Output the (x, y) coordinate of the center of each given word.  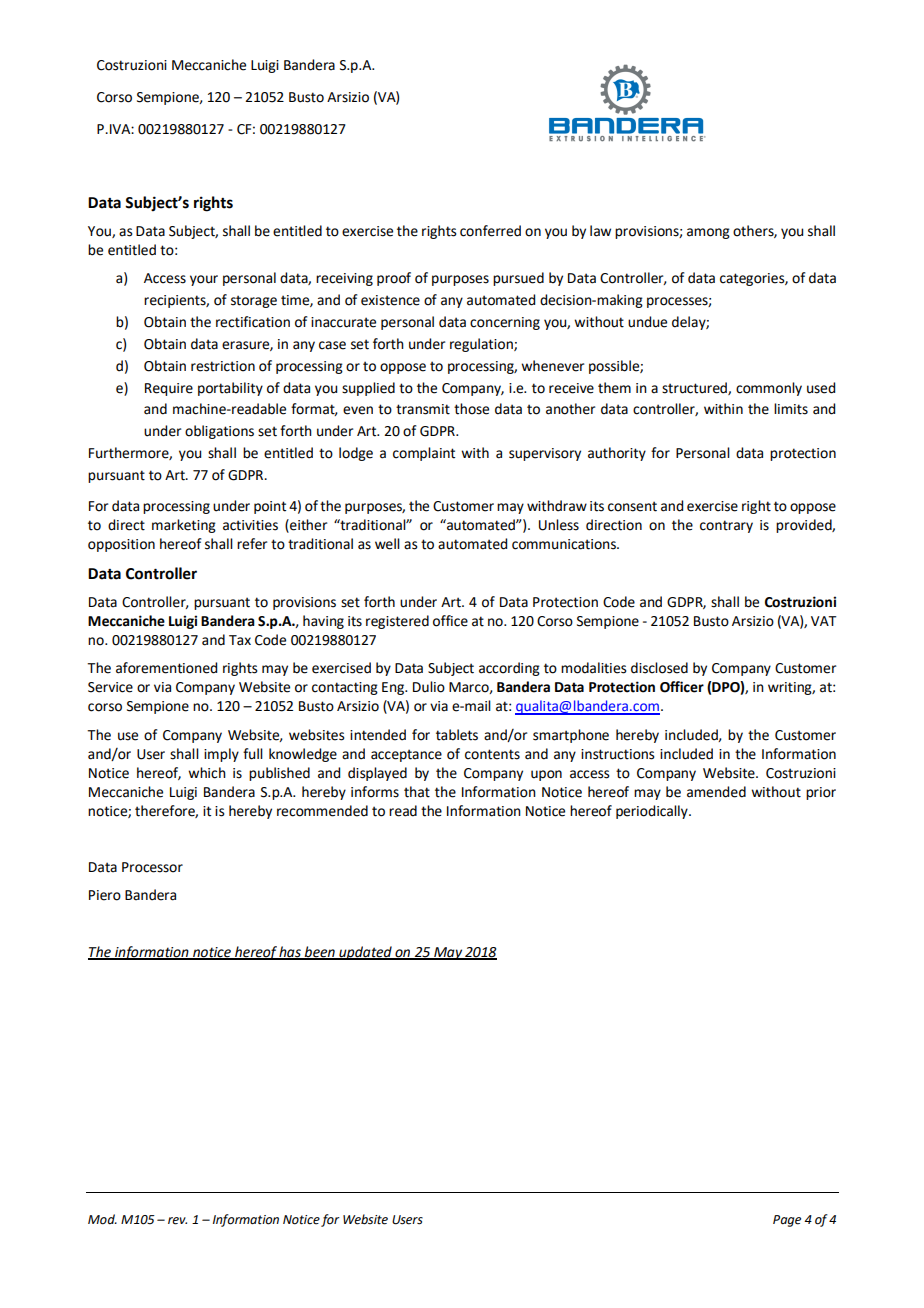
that (417, 792)
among (708, 233)
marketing (184, 526)
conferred (490, 231)
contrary (726, 526)
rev (177, 1221)
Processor (152, 867)
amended (716, 792)
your (204, 280)
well (387, 544)
